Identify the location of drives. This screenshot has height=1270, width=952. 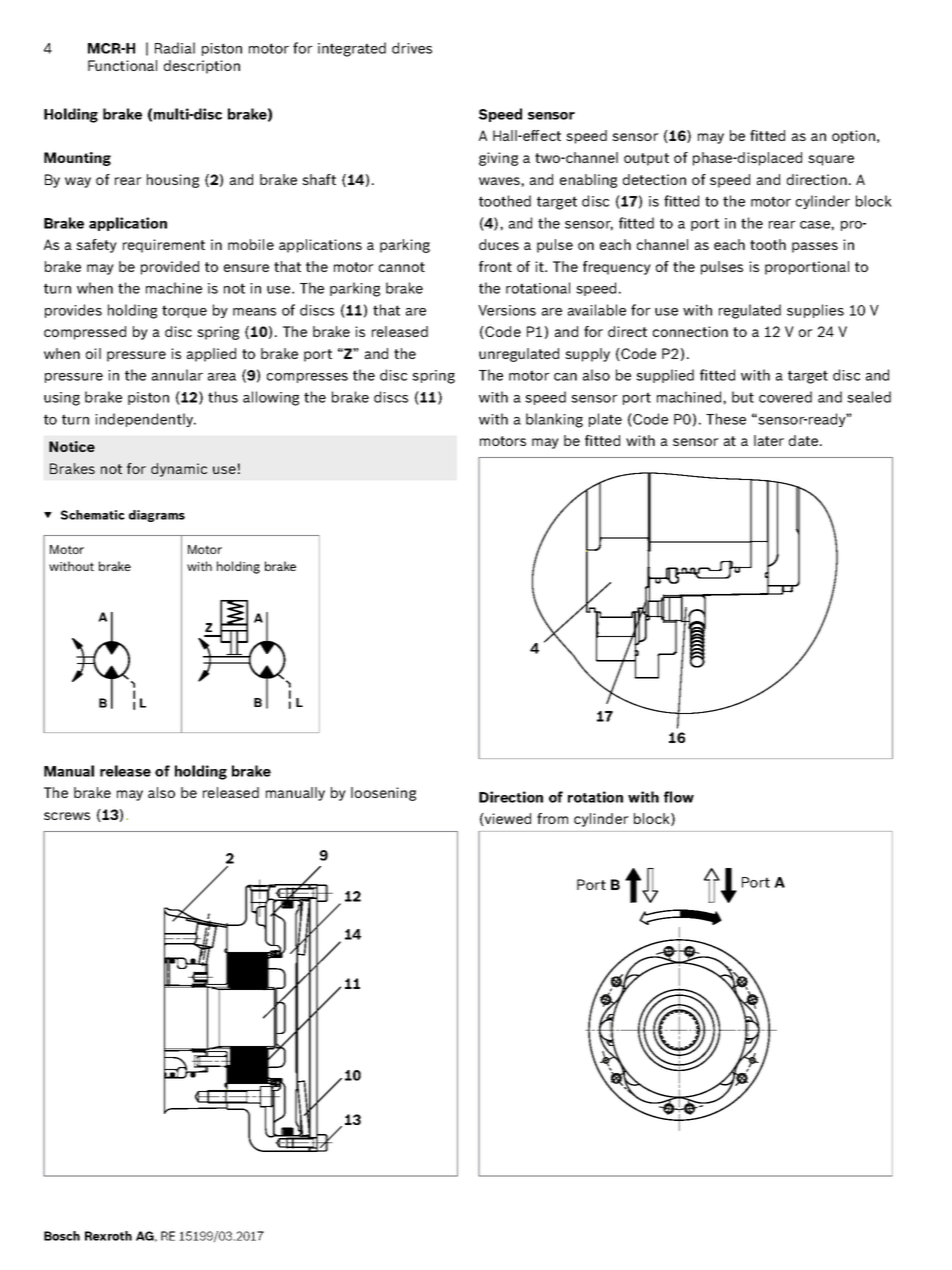
(412, 48).
